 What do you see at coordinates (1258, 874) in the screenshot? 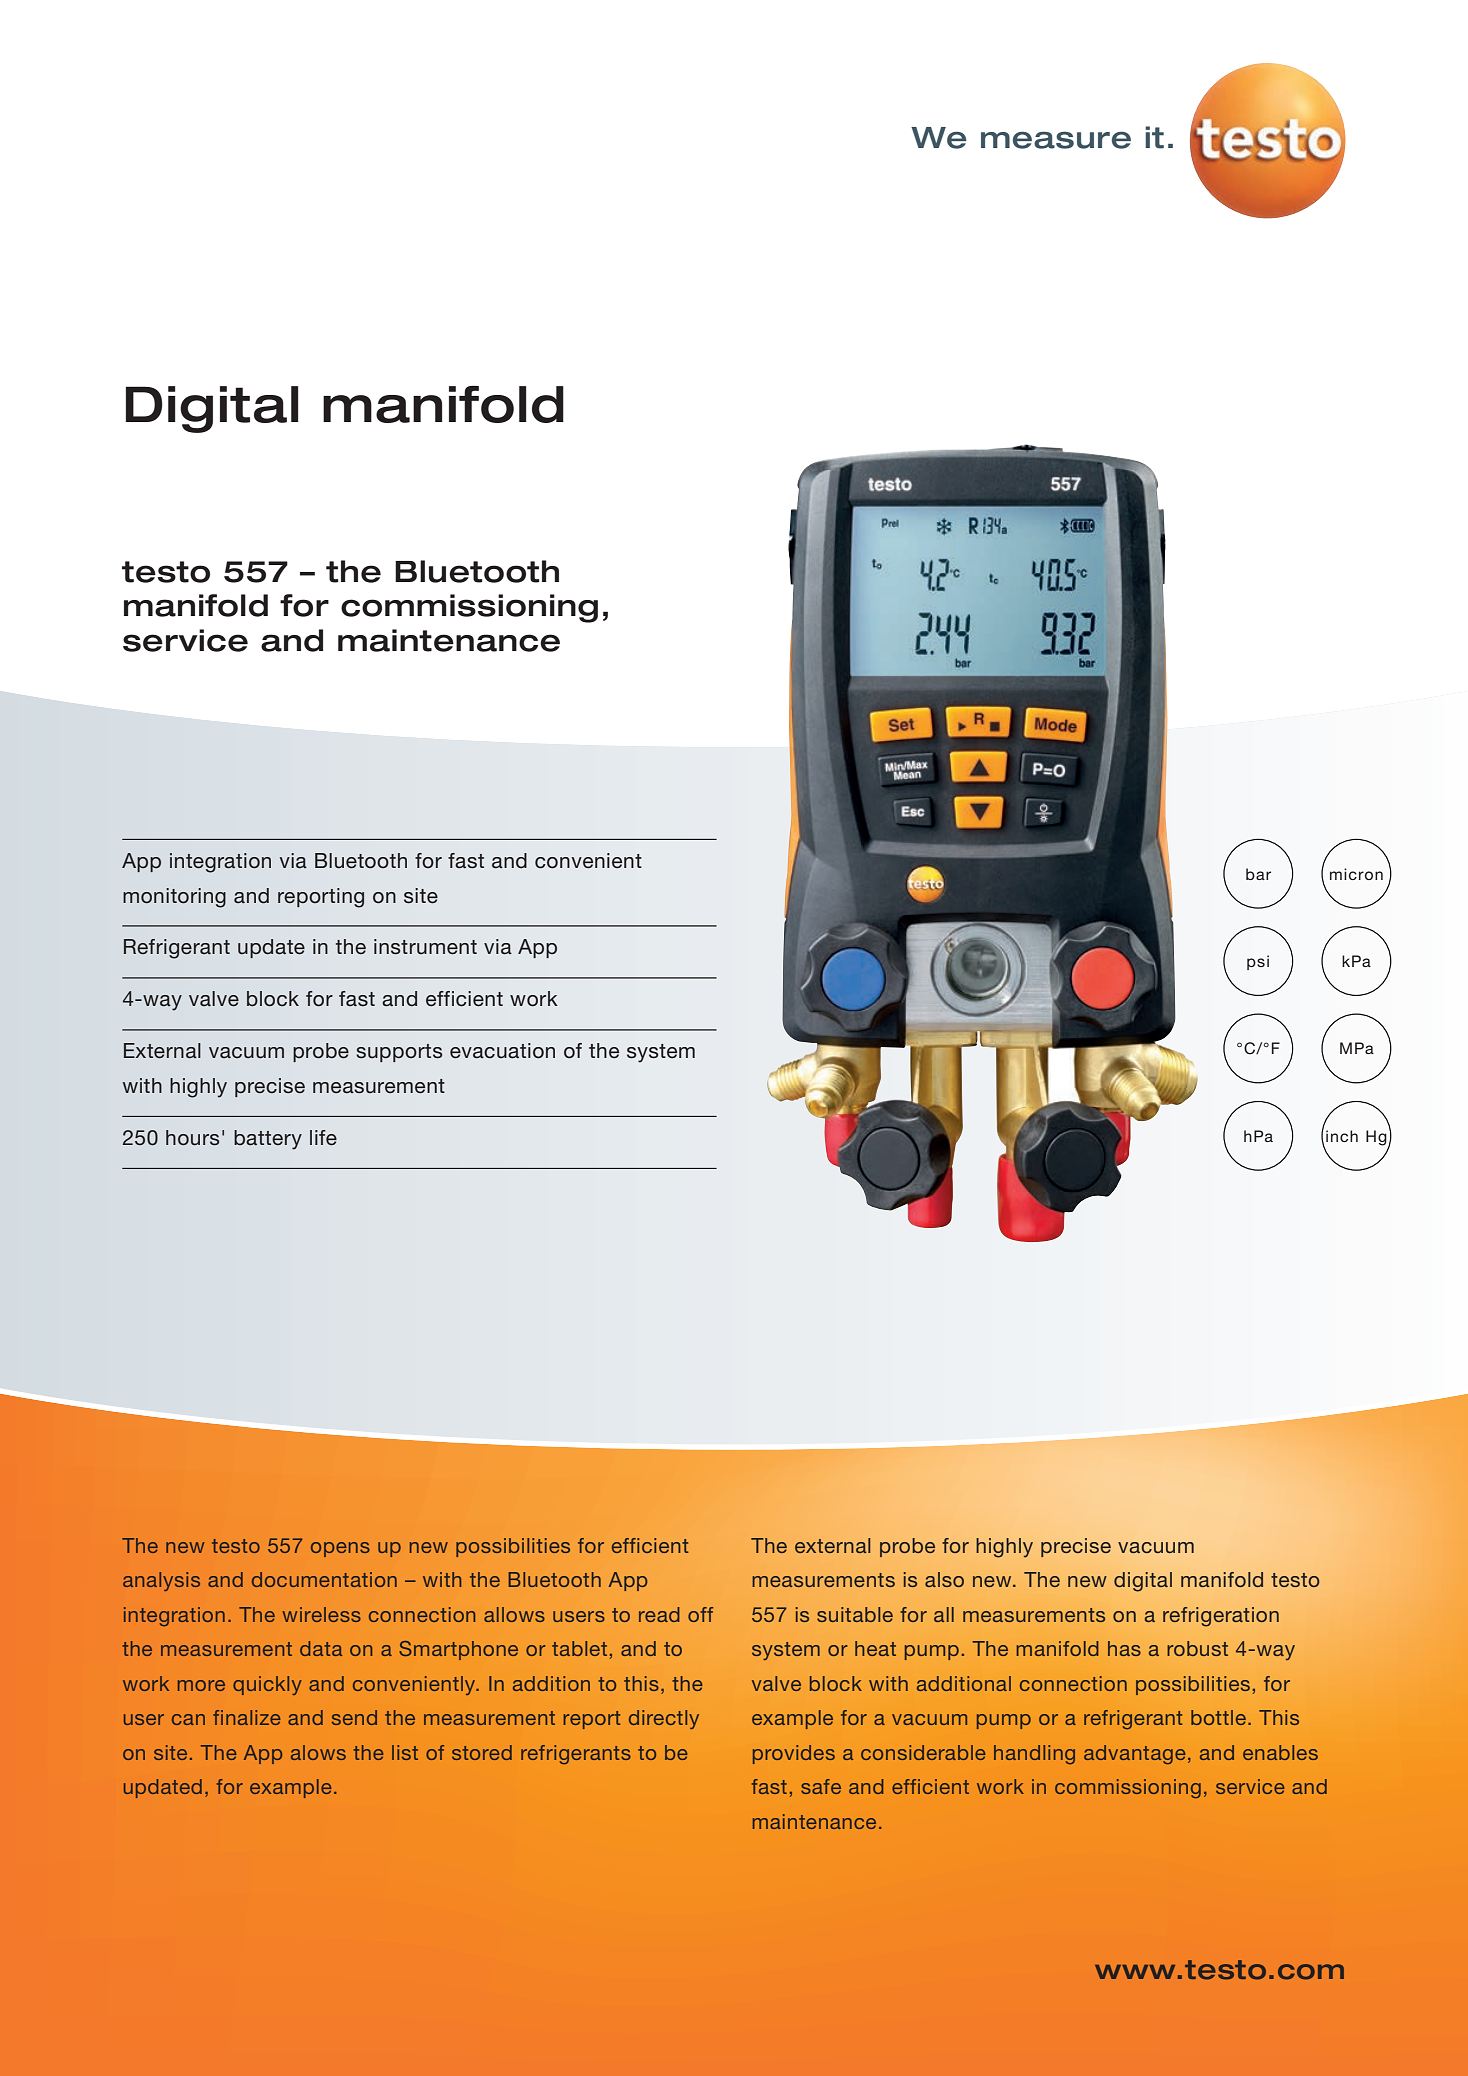
I see `bar` at bounding box center [1258, 874].
